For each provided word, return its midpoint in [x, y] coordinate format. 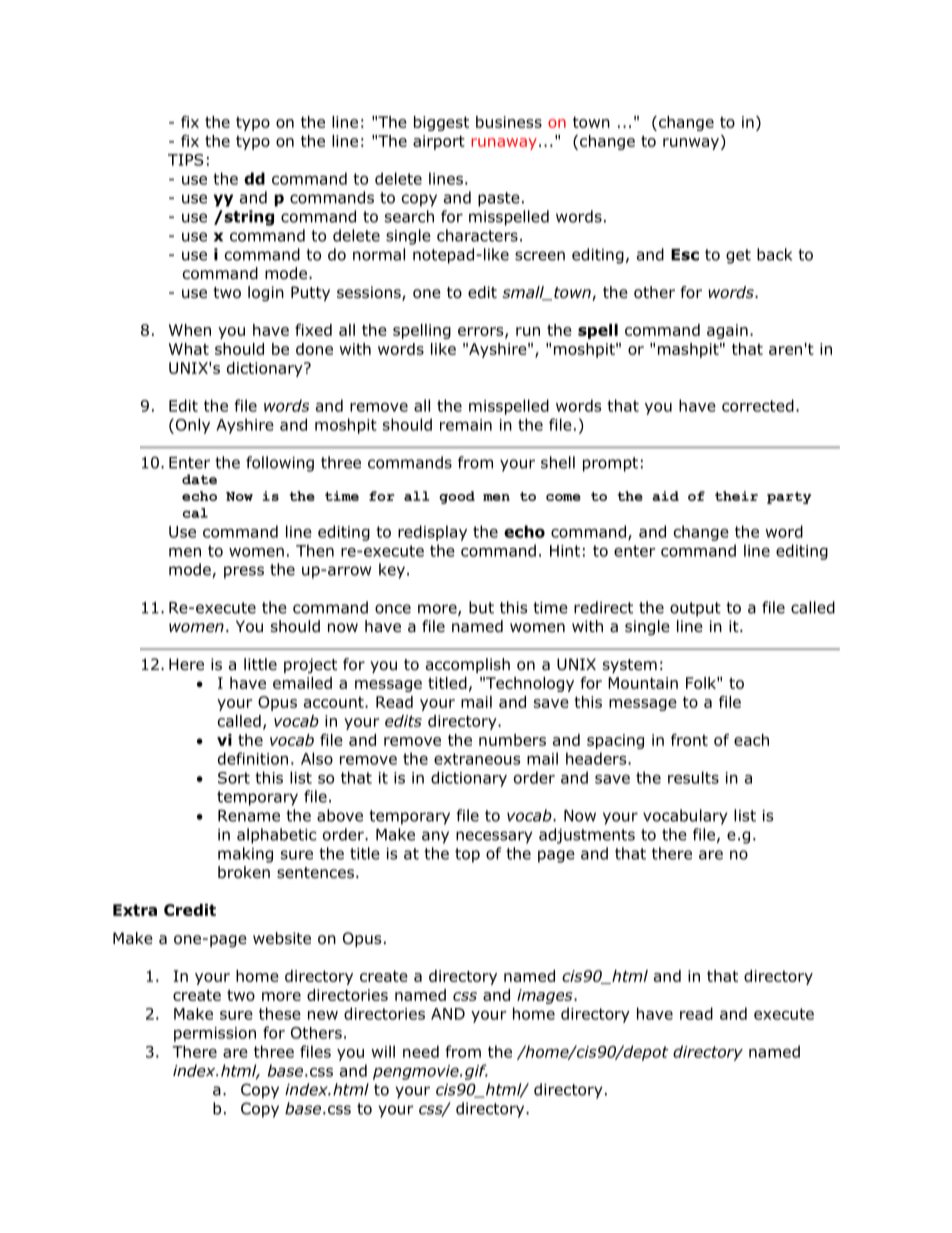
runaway [504, 144]
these [280, 1013]
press [244, 572]
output [695, 609]
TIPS [186, 160]
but [481, 607]
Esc [685, 255]
